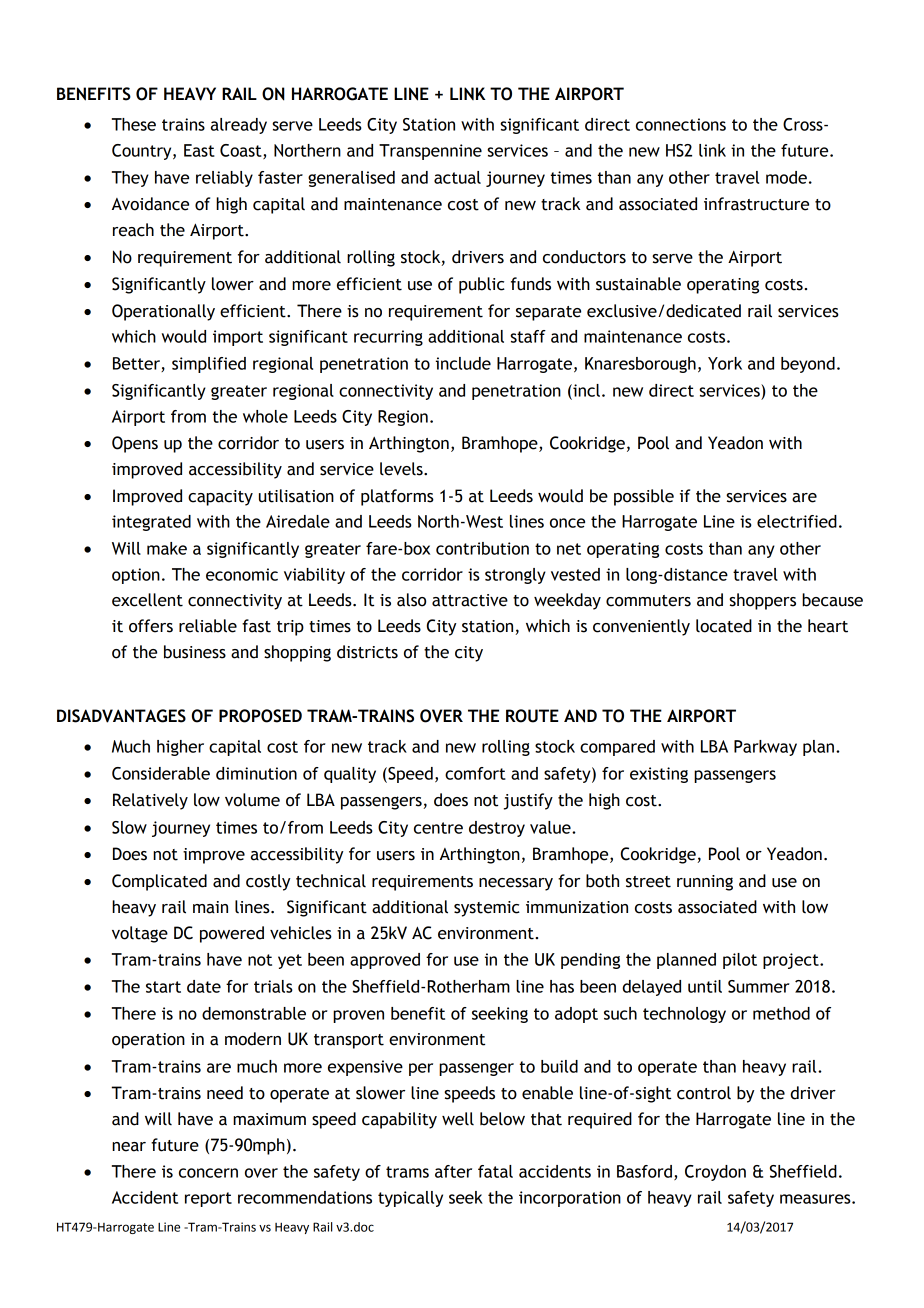 This page has width=924, height=1308. What do you see at coordinates (457, 177) in the page?
I see `actual` at bounding box center [457, 177].
